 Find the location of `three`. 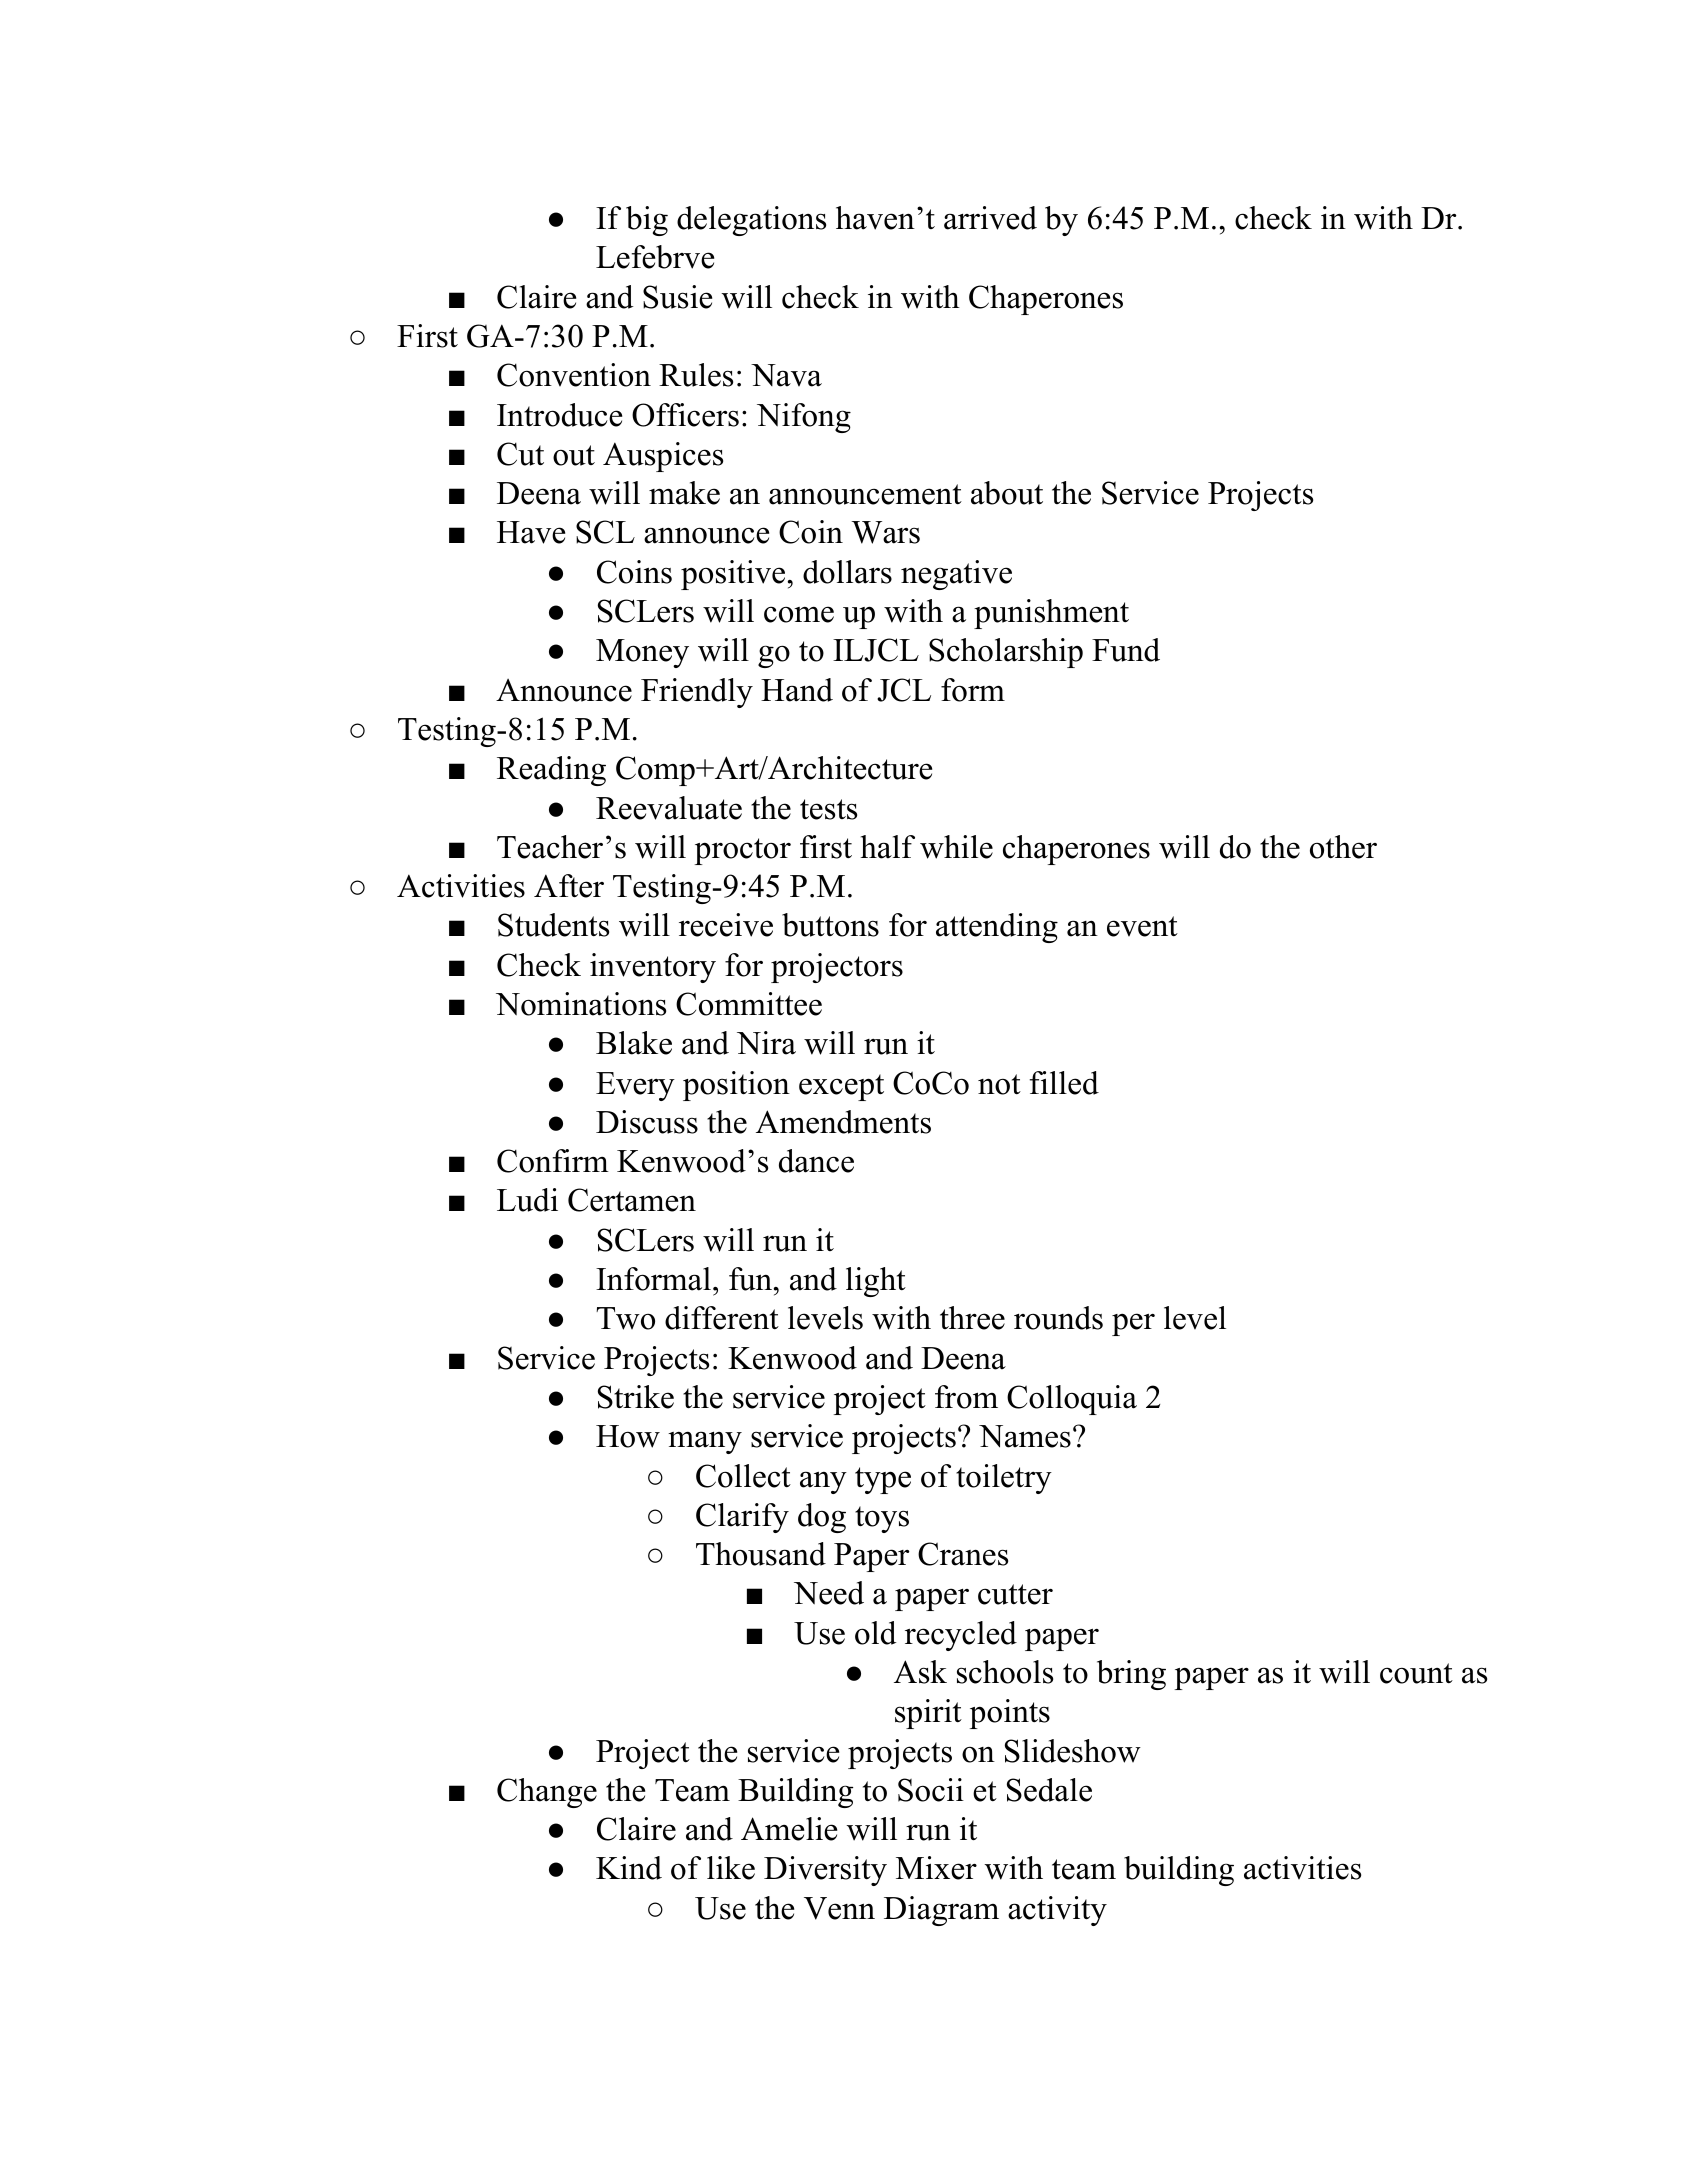

three is located at coordinates (972, 1318).
